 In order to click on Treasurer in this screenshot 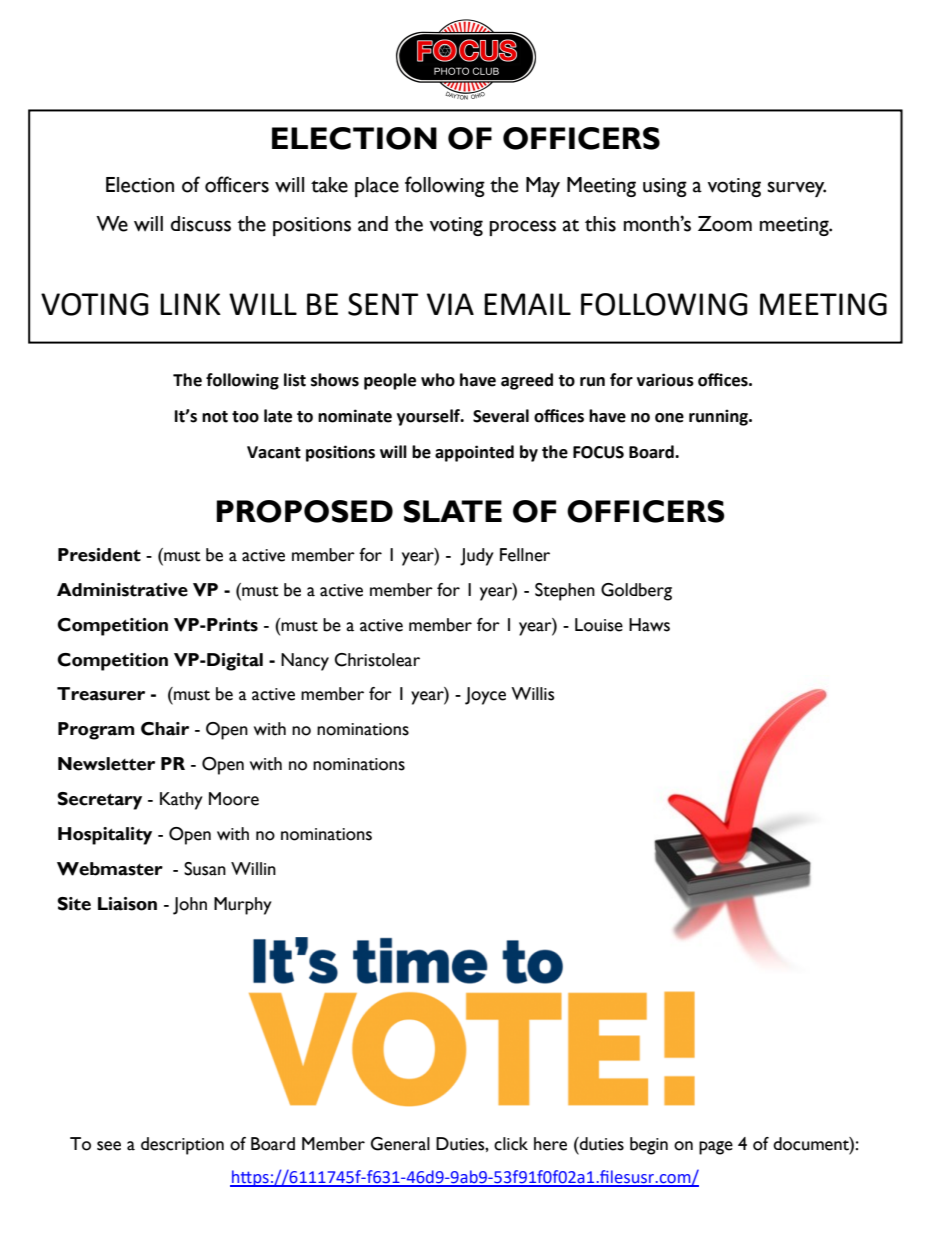, I will do `click(101, 694)`.
